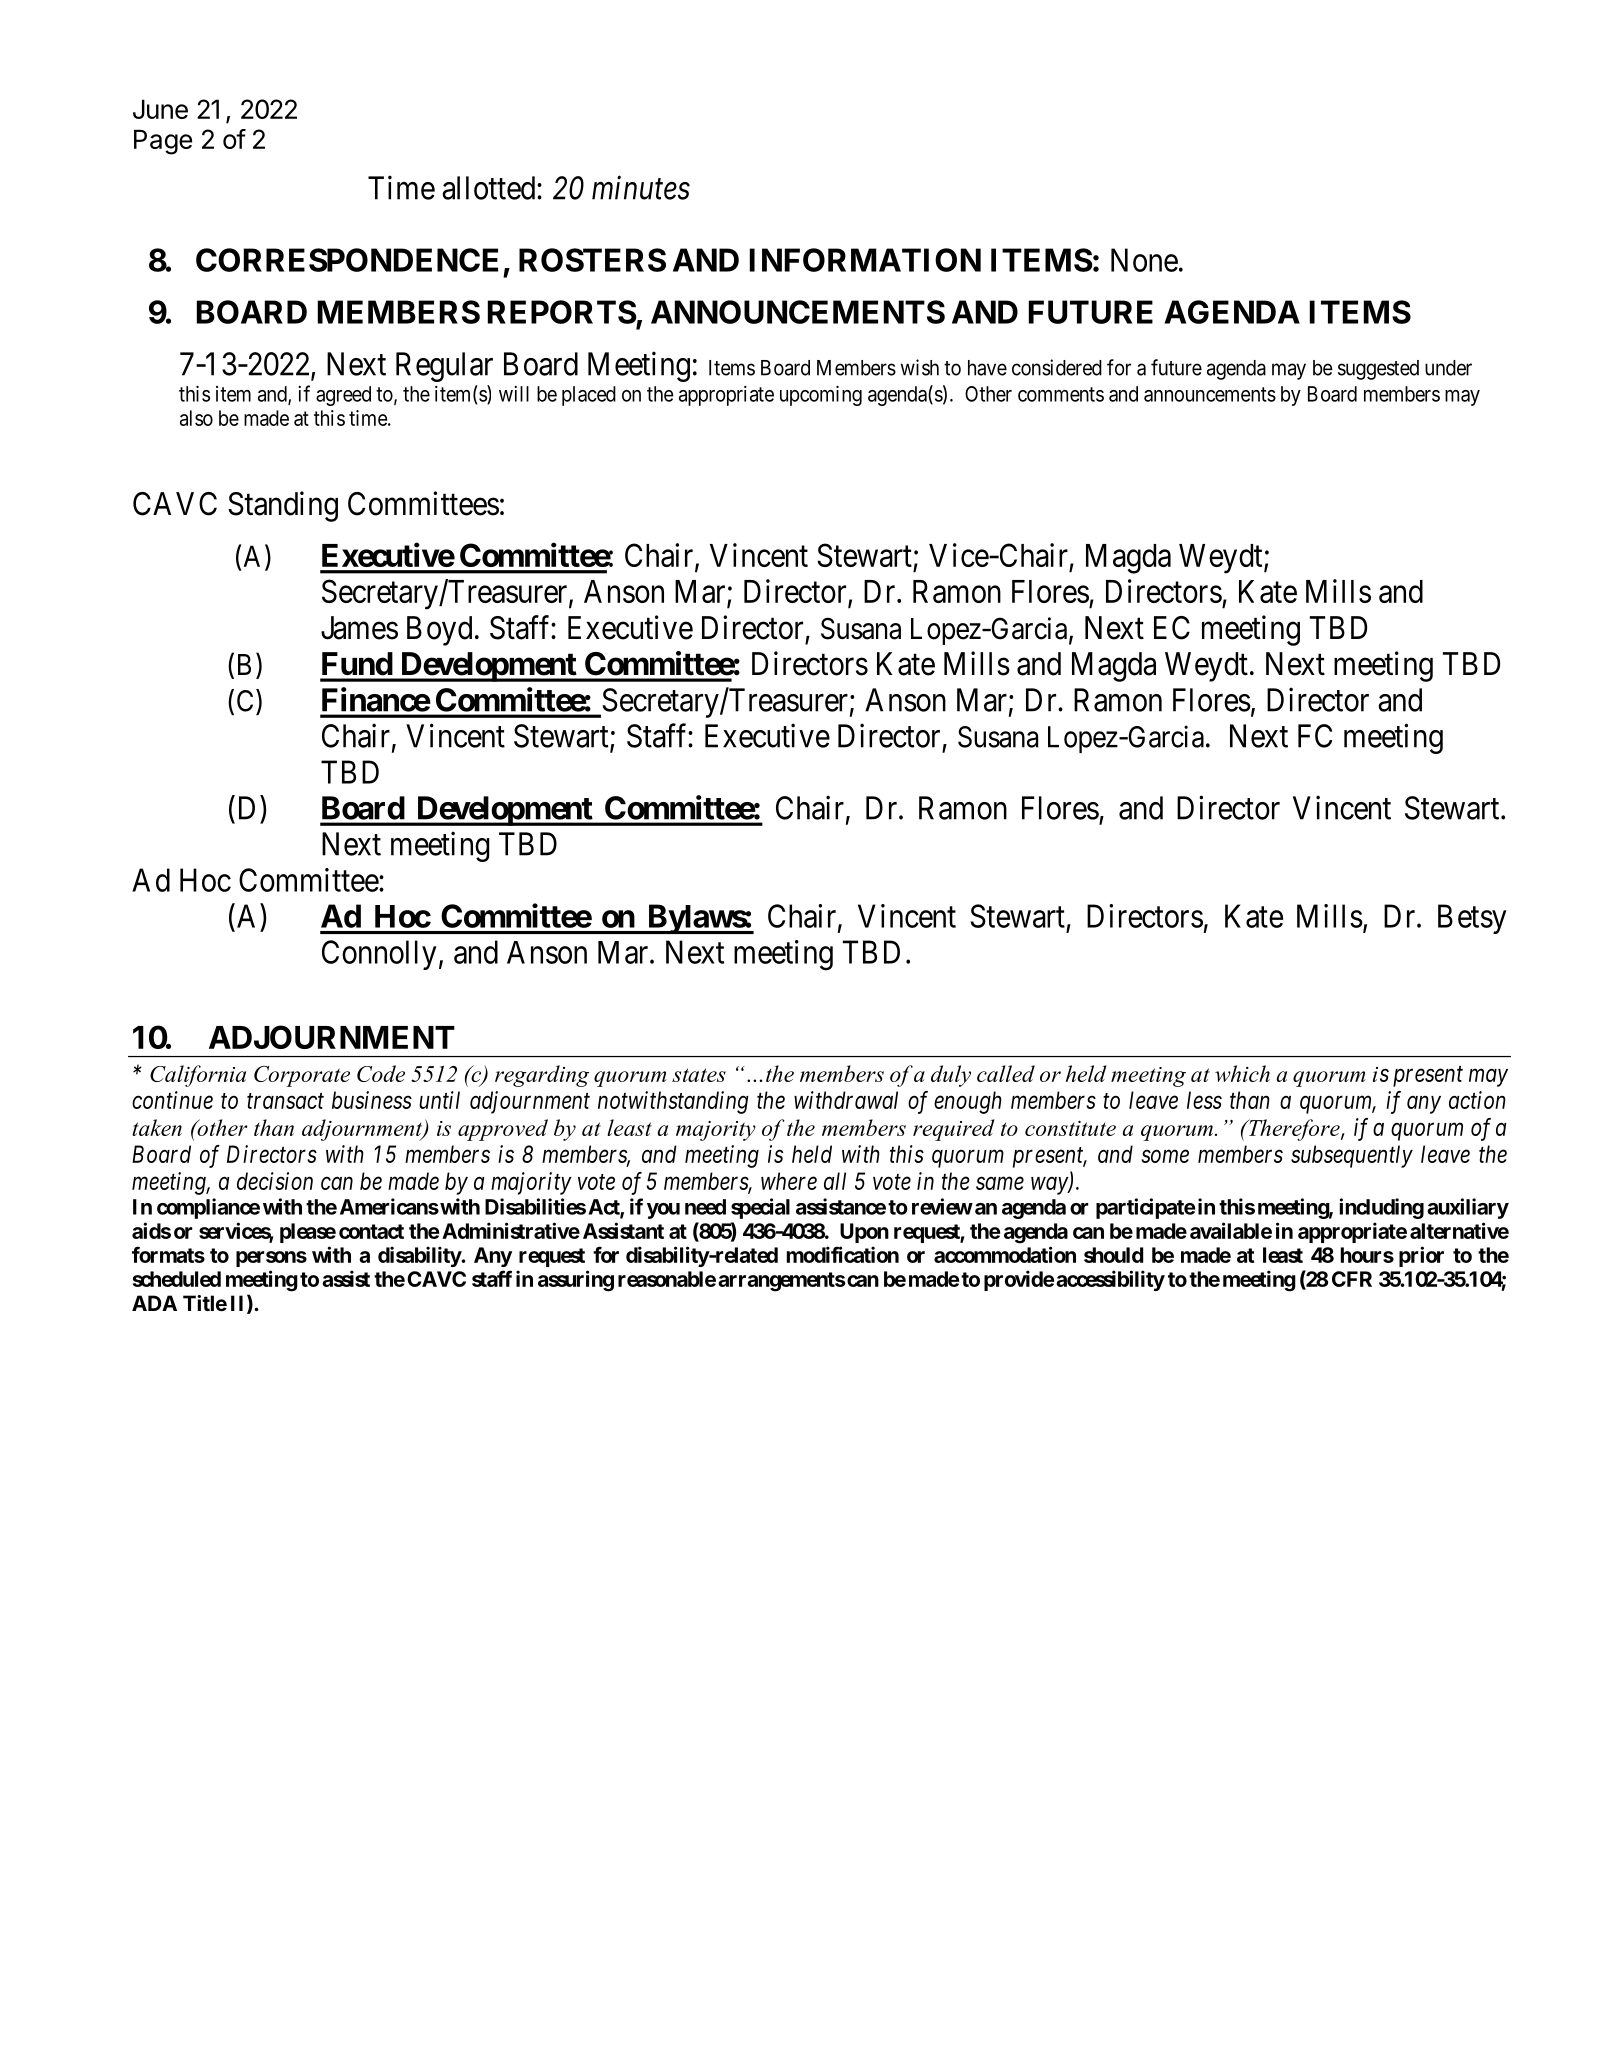  What do you see at coordinates (163, 142) in the image?
I see `Page` at bounding box center [163, 142].
